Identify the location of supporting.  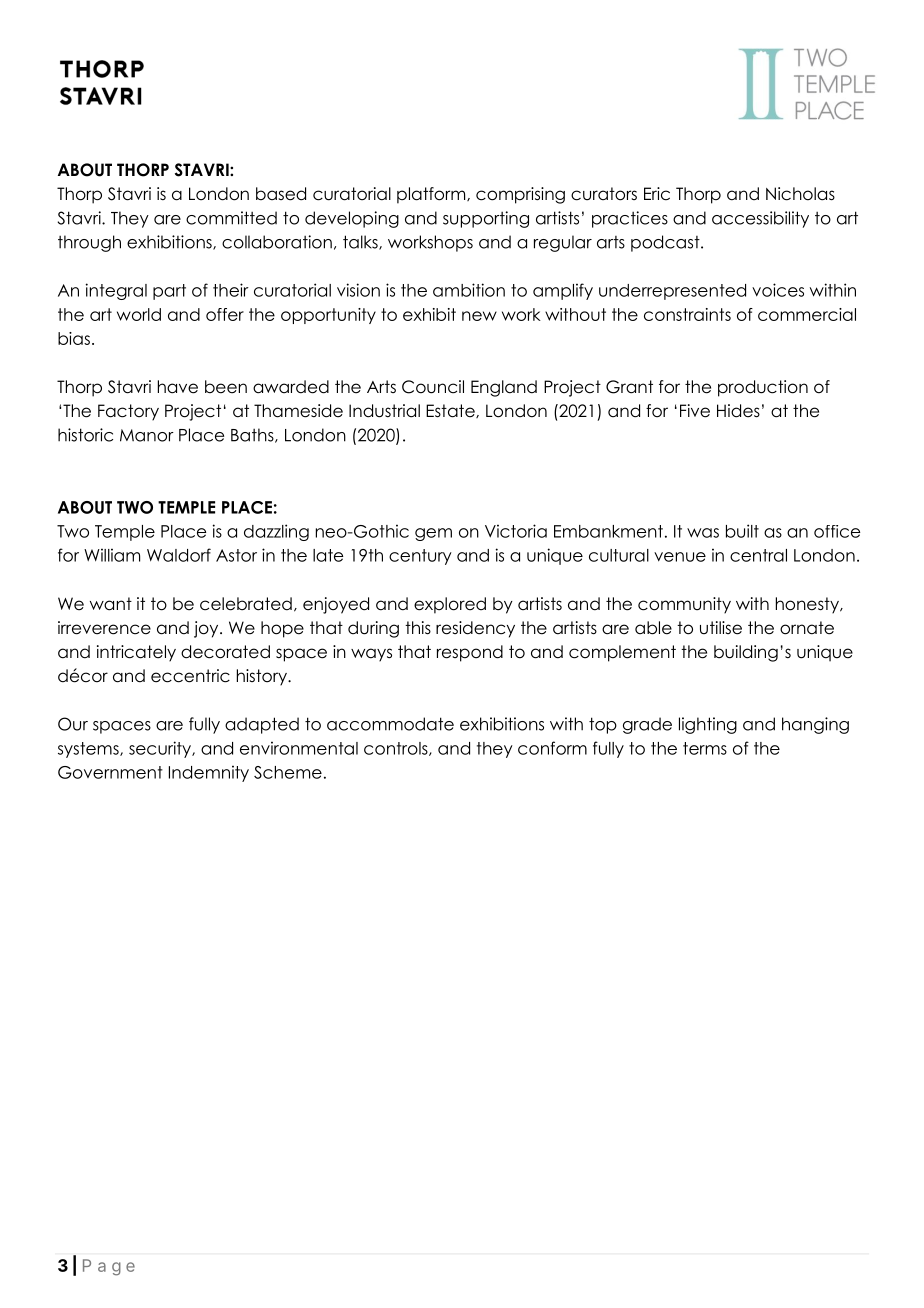
(486, 219).
